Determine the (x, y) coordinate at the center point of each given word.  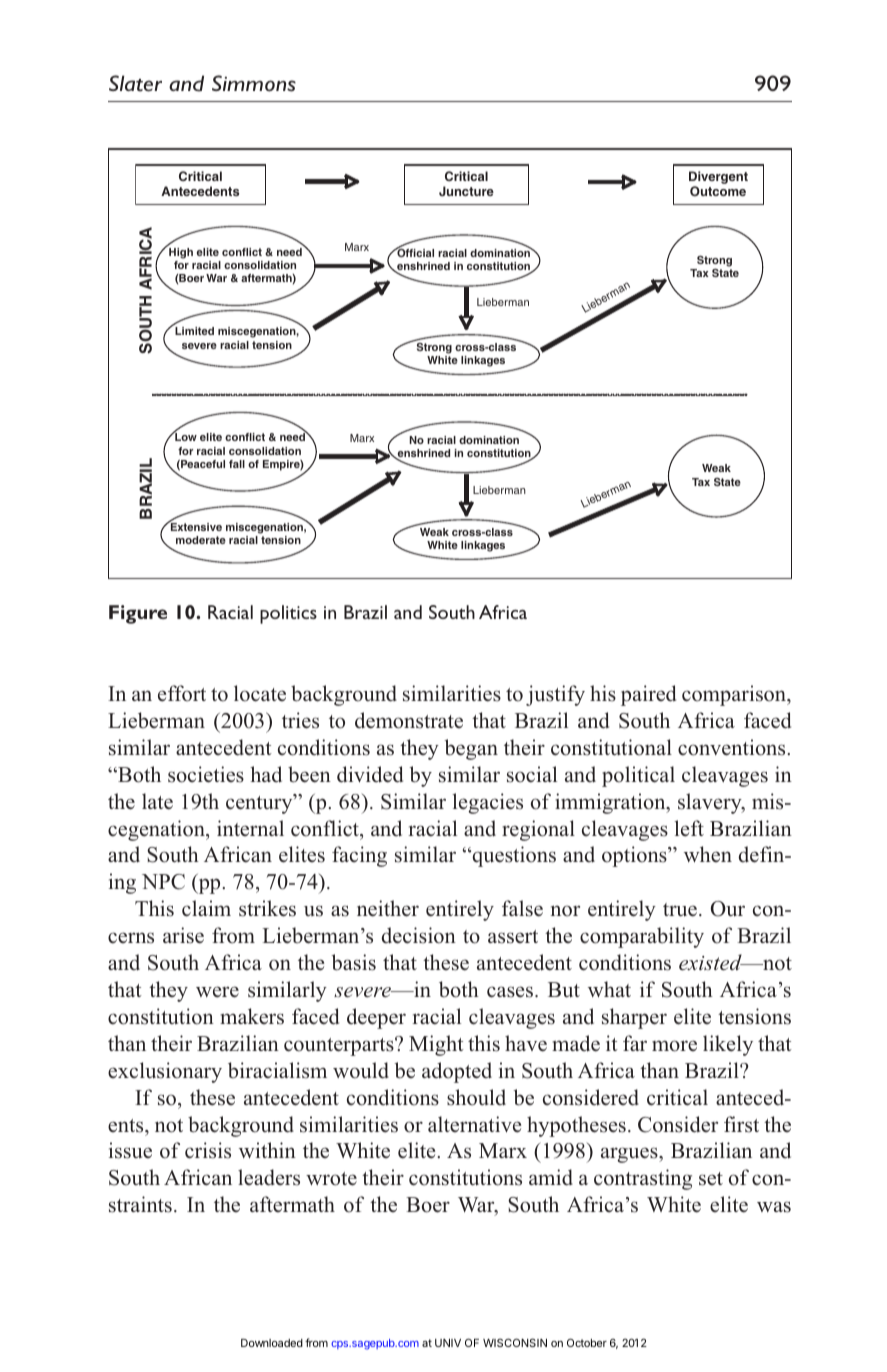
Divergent (718, 177)
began (471, 749)
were (217, 992)
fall (237, 464)
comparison (735, 695)
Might (436, 1045)
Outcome (718, 191)
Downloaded (272, 1343)
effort (182, 693)
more (674, 1046)
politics (288, 614)
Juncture (466, 191)
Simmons (254, 83)
